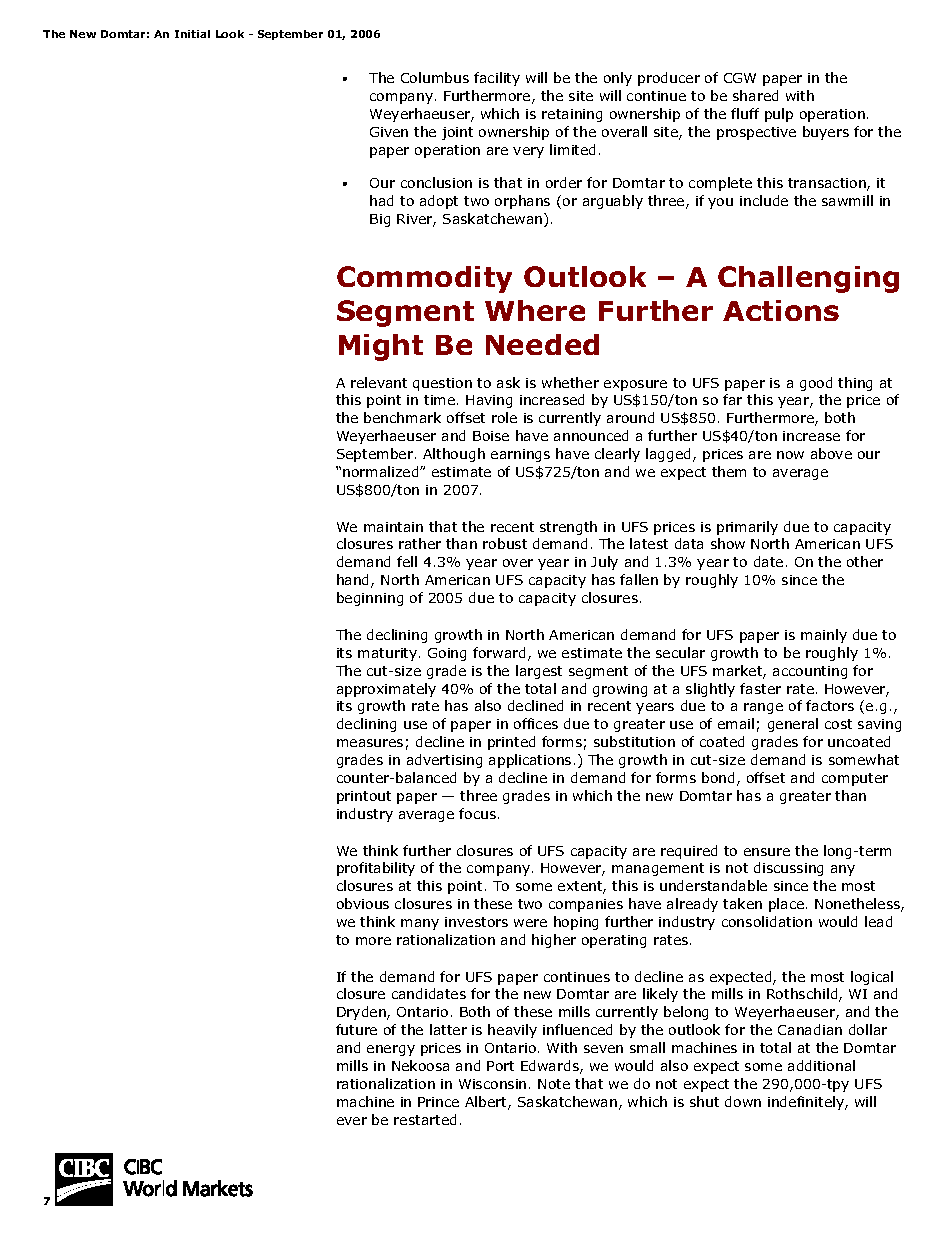  I want to click on focus, so click(477, 813).
